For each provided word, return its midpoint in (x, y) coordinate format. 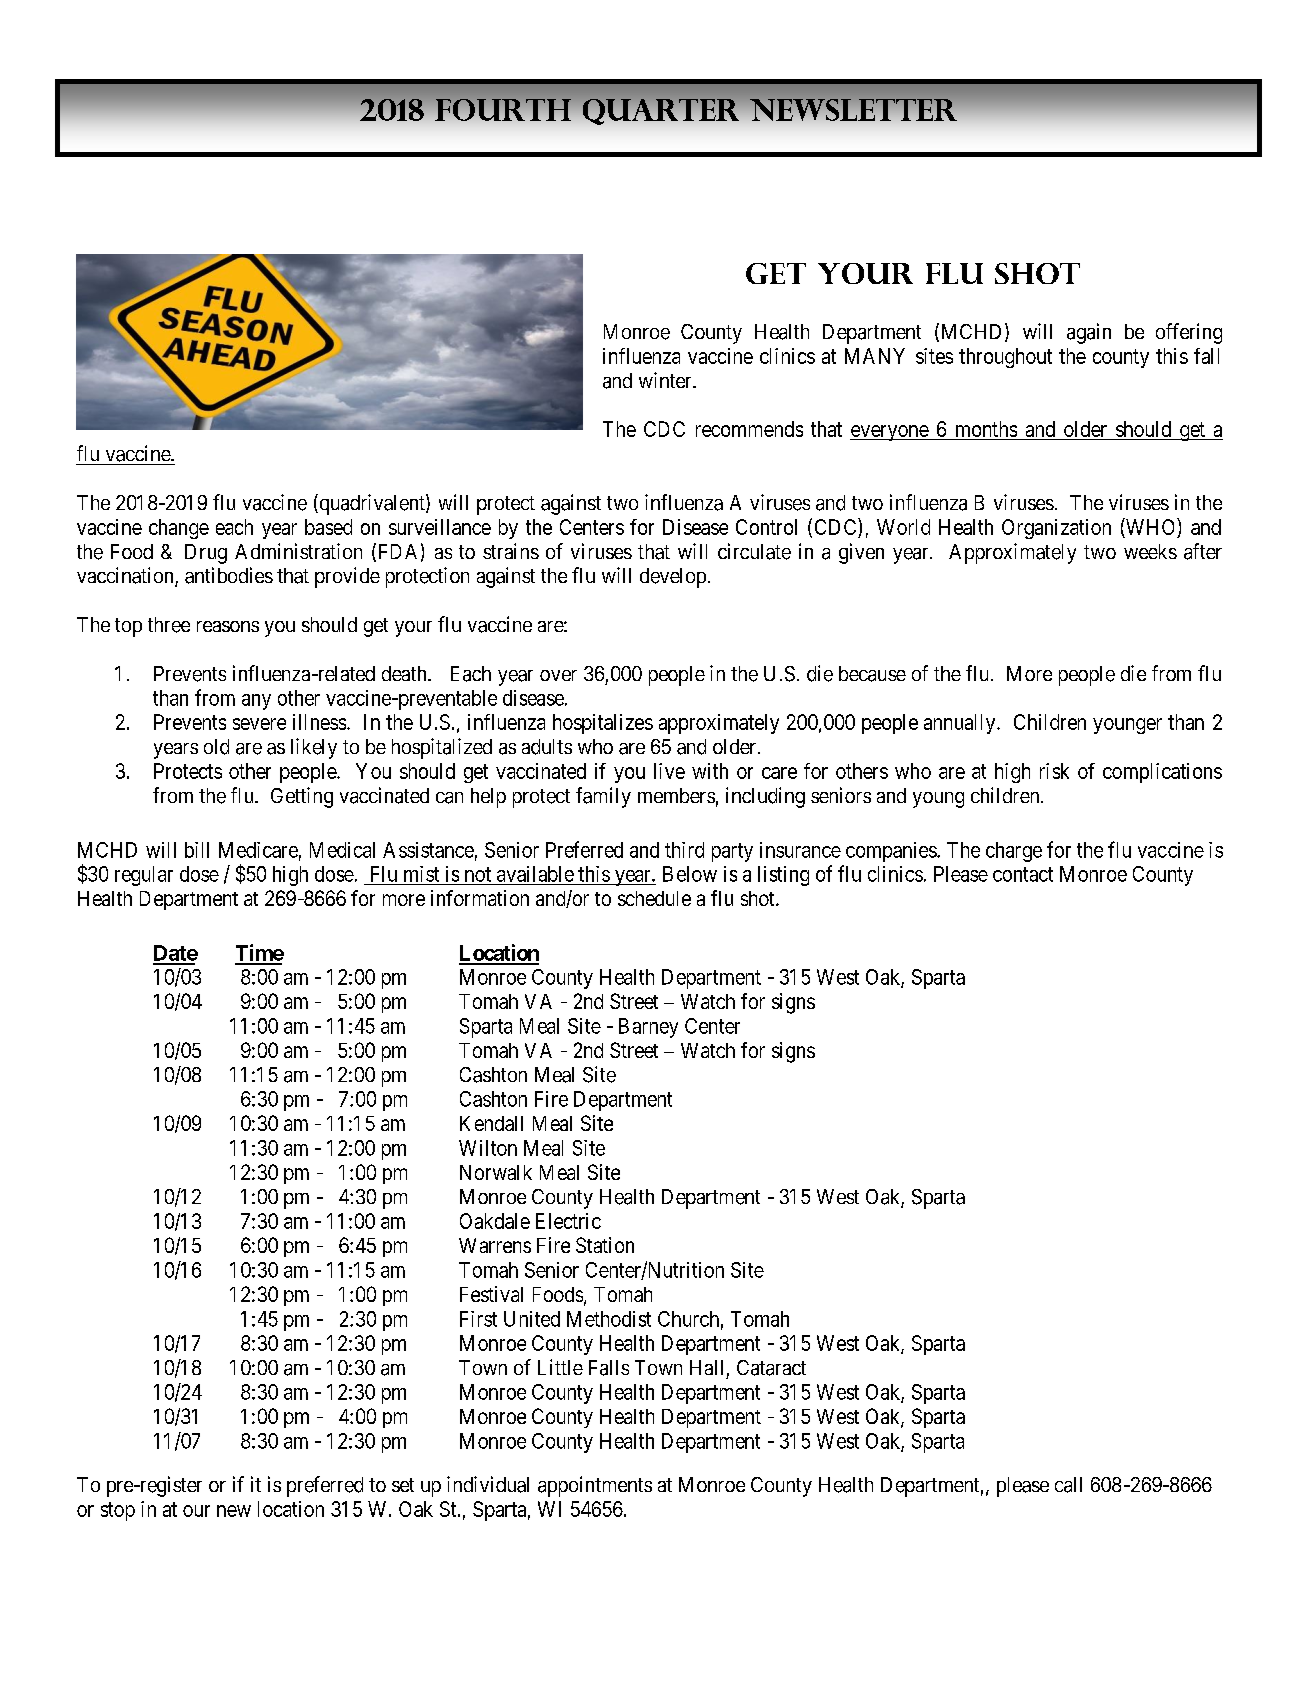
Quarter (661, 112)
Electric (568, 1221)
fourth (503, 110)
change (179, 529)
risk (1054, 771)
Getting (302, 797)
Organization (1056, 529)
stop (118, 1511)
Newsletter (853, 110)
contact (1023, 874)
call (1068, 1485)
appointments (595, 1486)
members (676, 795)
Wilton (488, 1148)
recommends (749, 429)
